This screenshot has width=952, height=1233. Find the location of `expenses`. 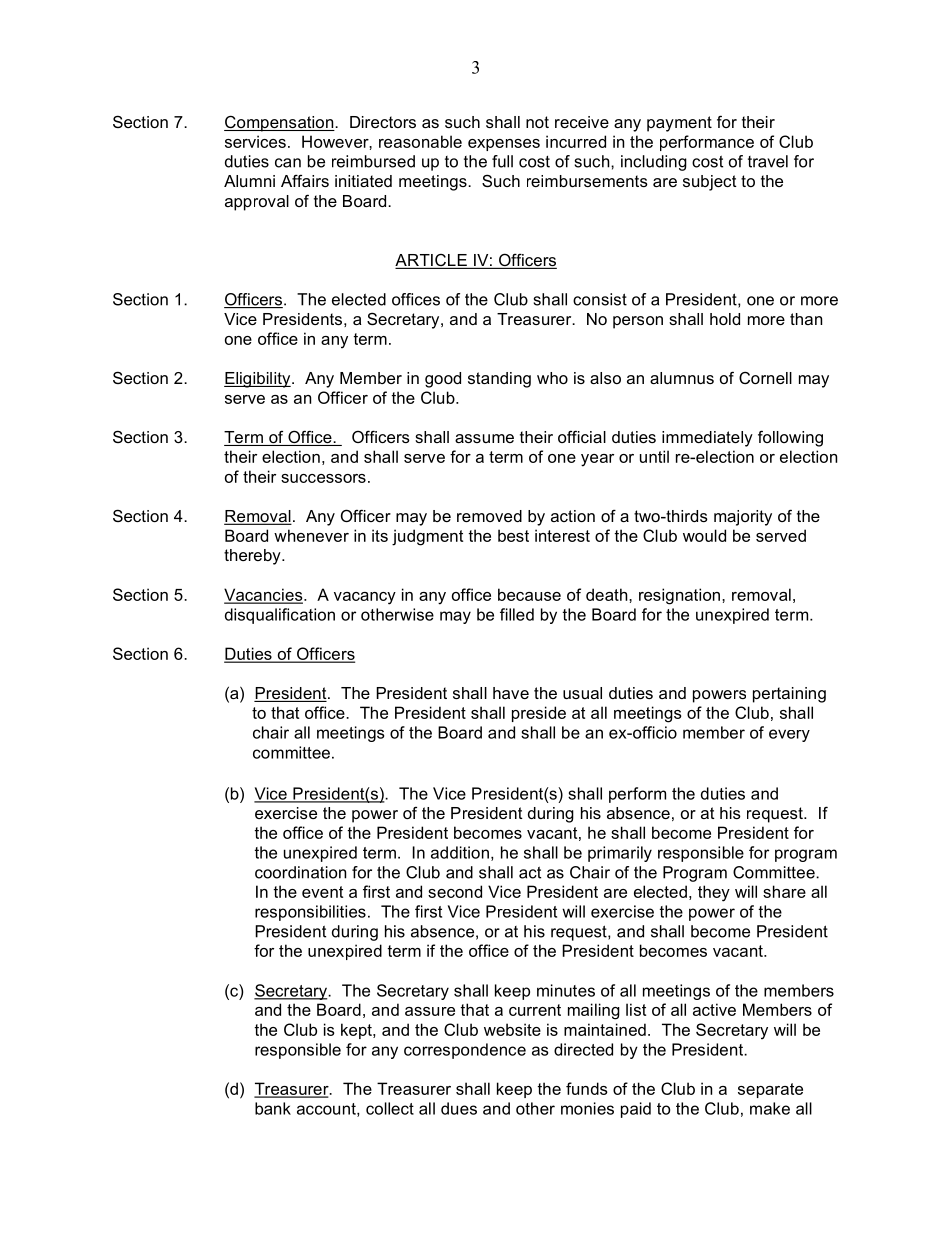

expenses is located at coordinates (504, 145).
